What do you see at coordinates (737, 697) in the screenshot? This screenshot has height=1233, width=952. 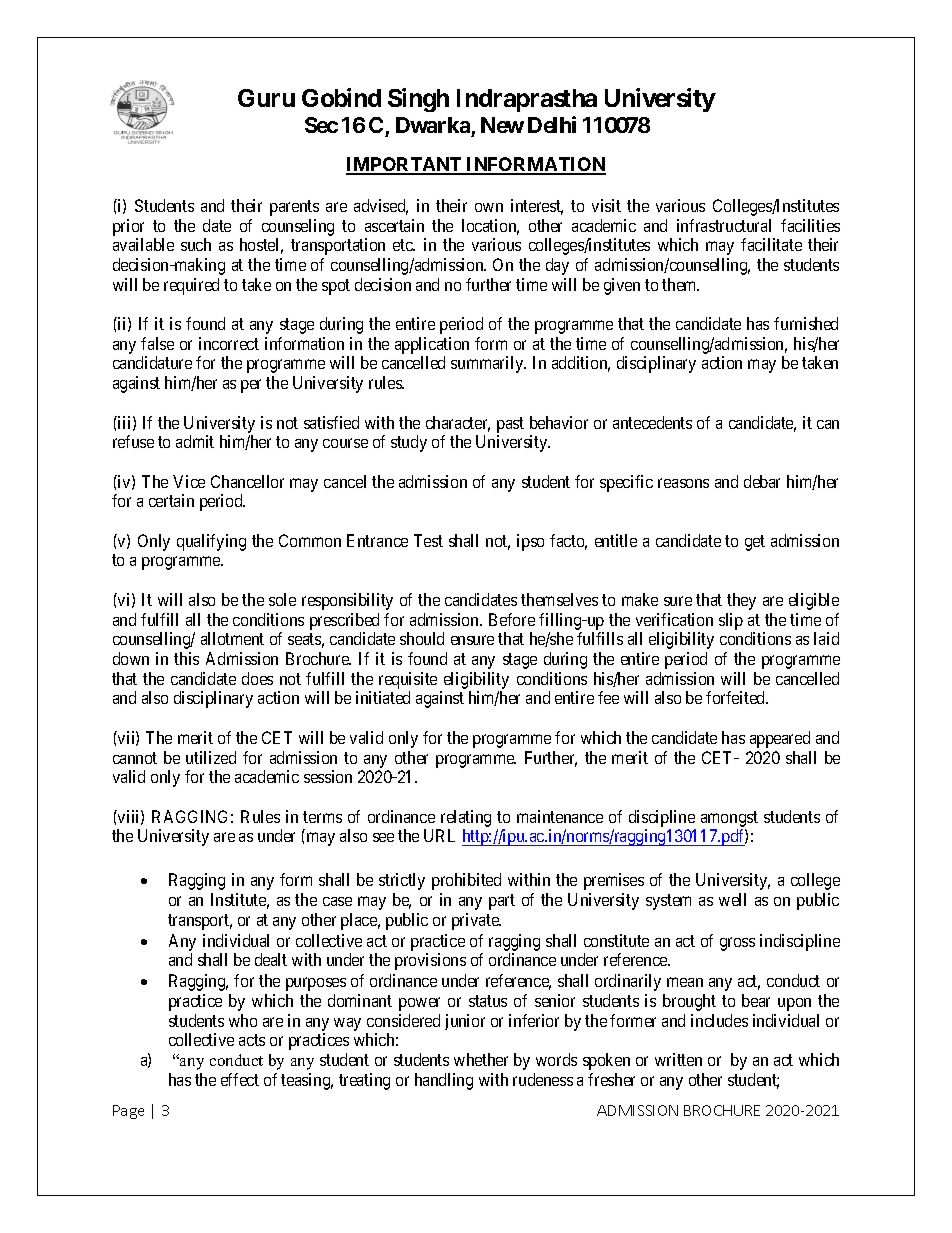 I see `forfeited` at bounding box center [737, 697].
